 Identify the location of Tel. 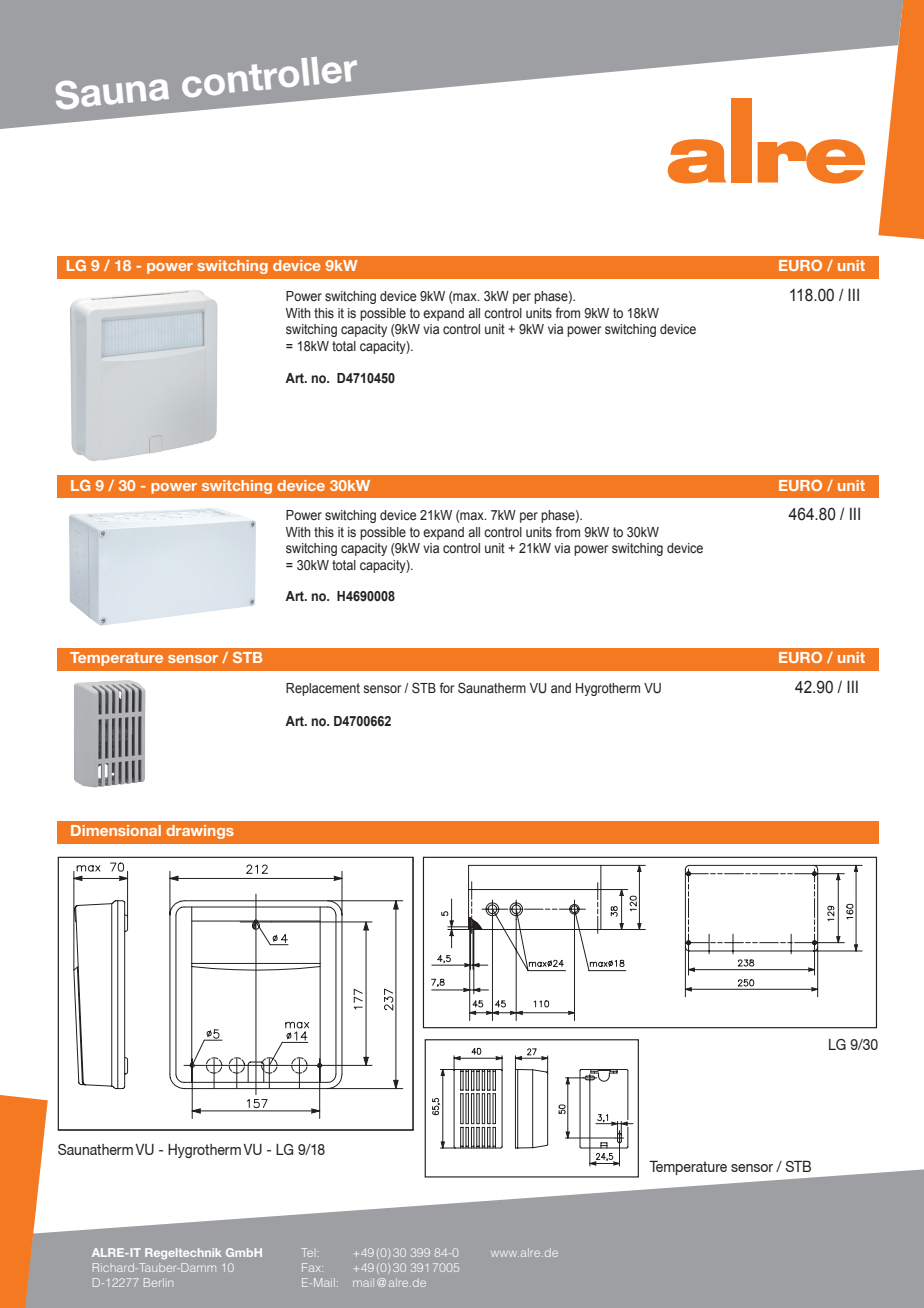
(307, 1252).
